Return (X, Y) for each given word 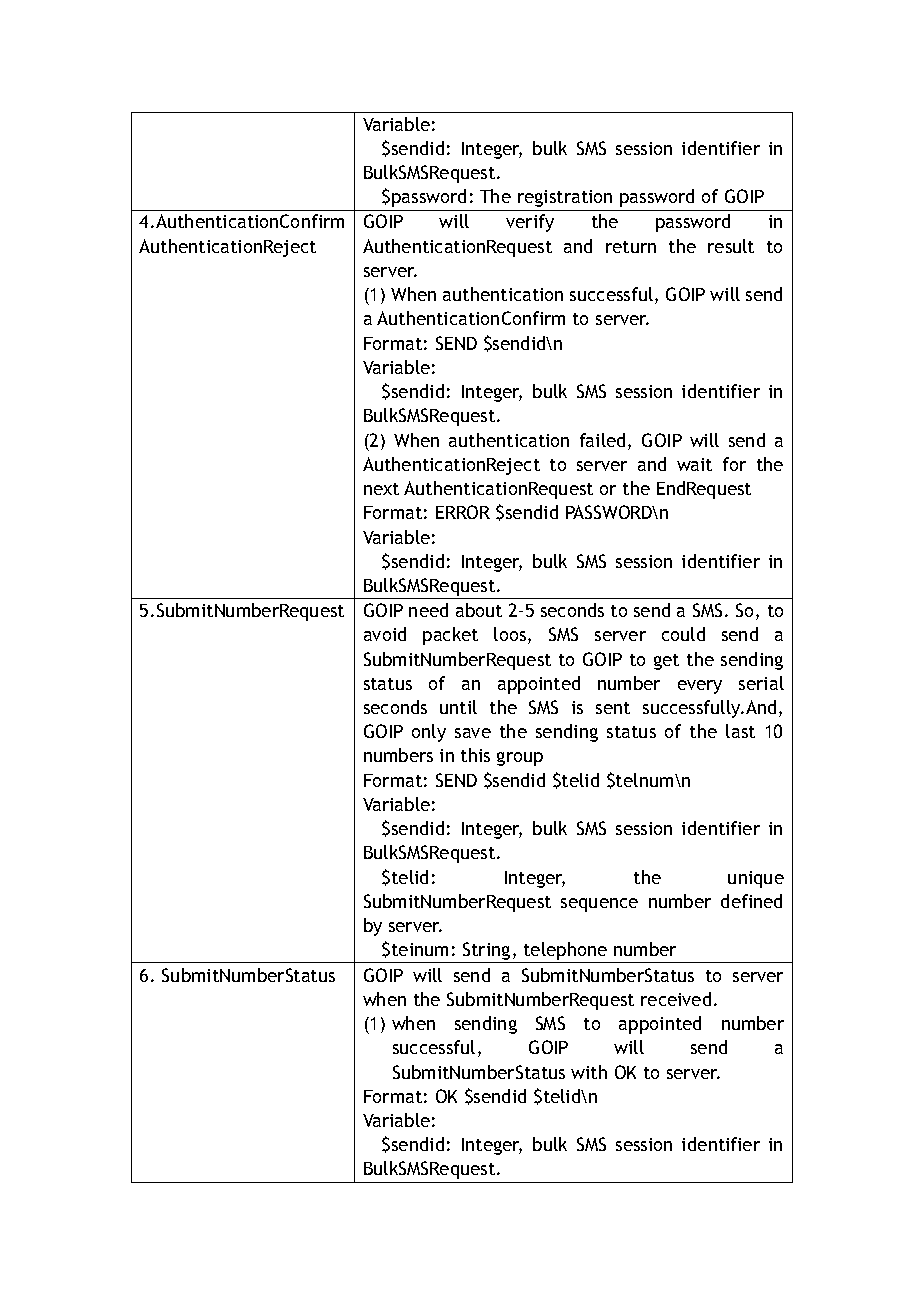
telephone (565, 952)
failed (602, 440)
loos (511, 635)
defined (751, 901)
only (429, 733)
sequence (599, 905)
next (381, 489)
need (428, 610)
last (740, 731)
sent (613, 708)
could (683, 634)
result (731, 246)
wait (694, 464)
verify (530, 223)
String (487, 952)
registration (565, 198)
